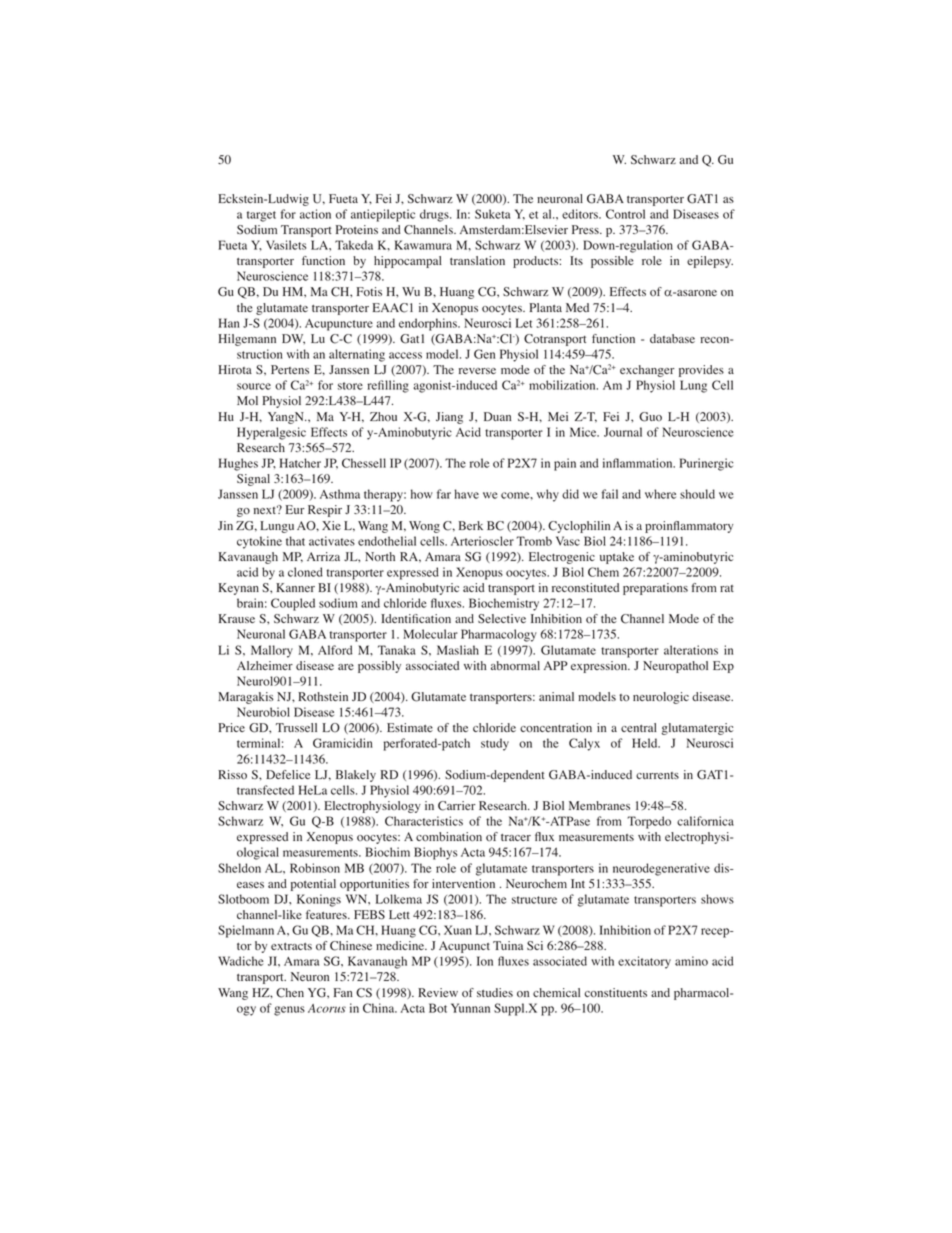 The height and width of the image is (1233, 952). Describe the element at coordinates (457, 806) in the image. I see `Carrier` at that location.
